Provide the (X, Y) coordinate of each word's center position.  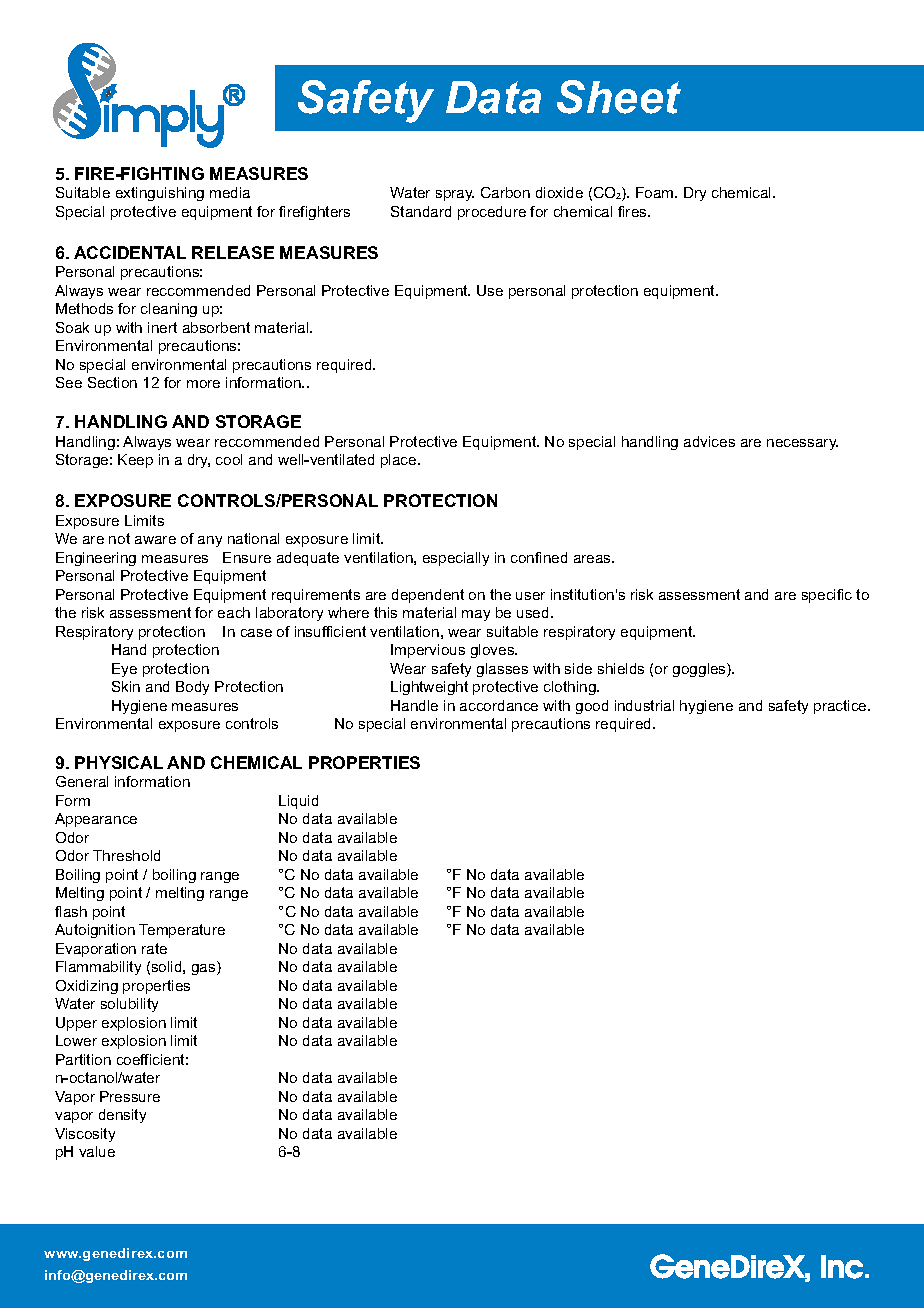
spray (455, 195)
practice (841, 707)
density (122, 1116)
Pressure (130, 1096)
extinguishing (160, 194)
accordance (499, 705)
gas (205, 969)
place (400, 461)
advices (709, 441)
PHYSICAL (119, 762)
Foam (656, 192)
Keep (135, 461)
